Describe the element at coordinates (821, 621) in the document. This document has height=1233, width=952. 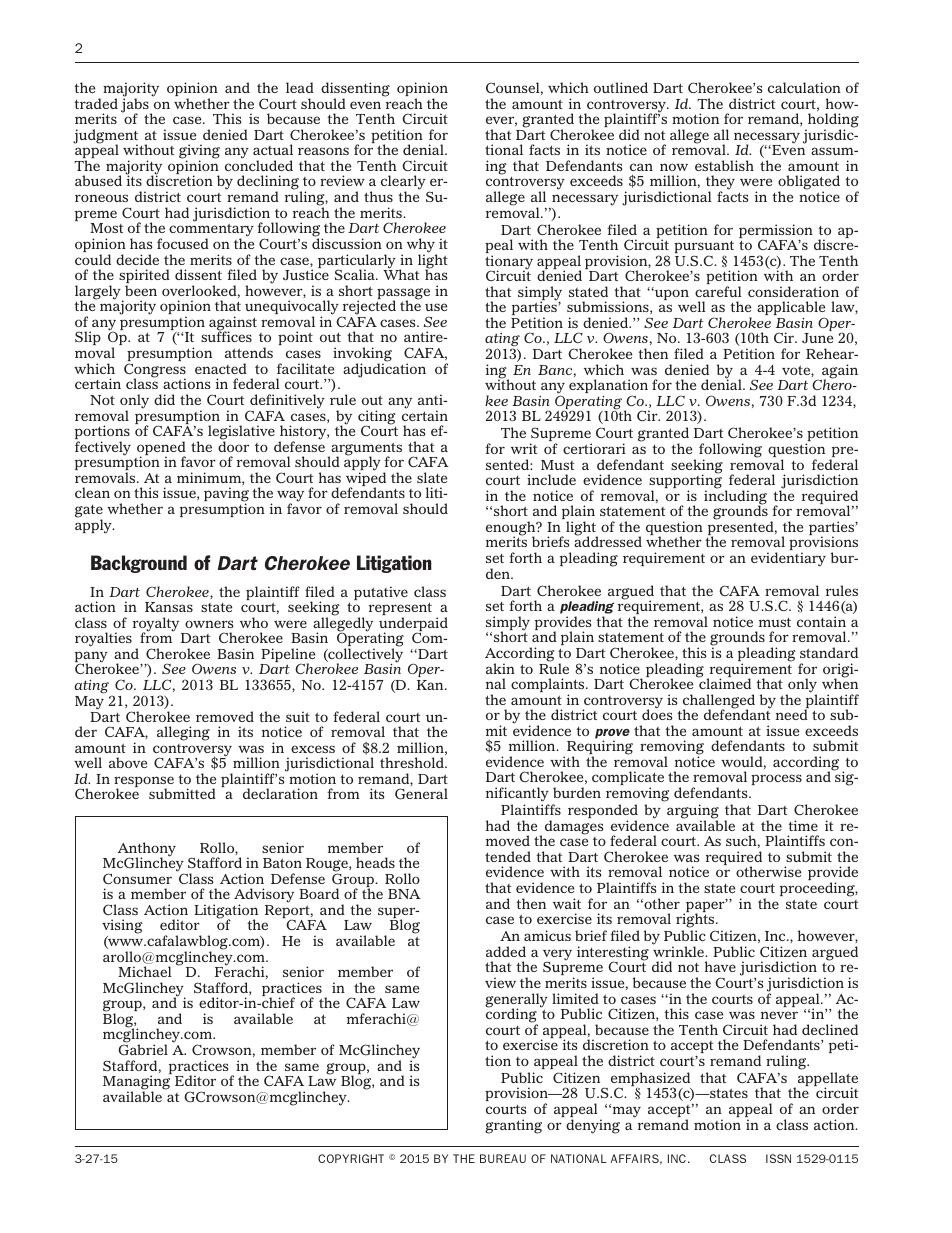
I see `contain` at that location.
